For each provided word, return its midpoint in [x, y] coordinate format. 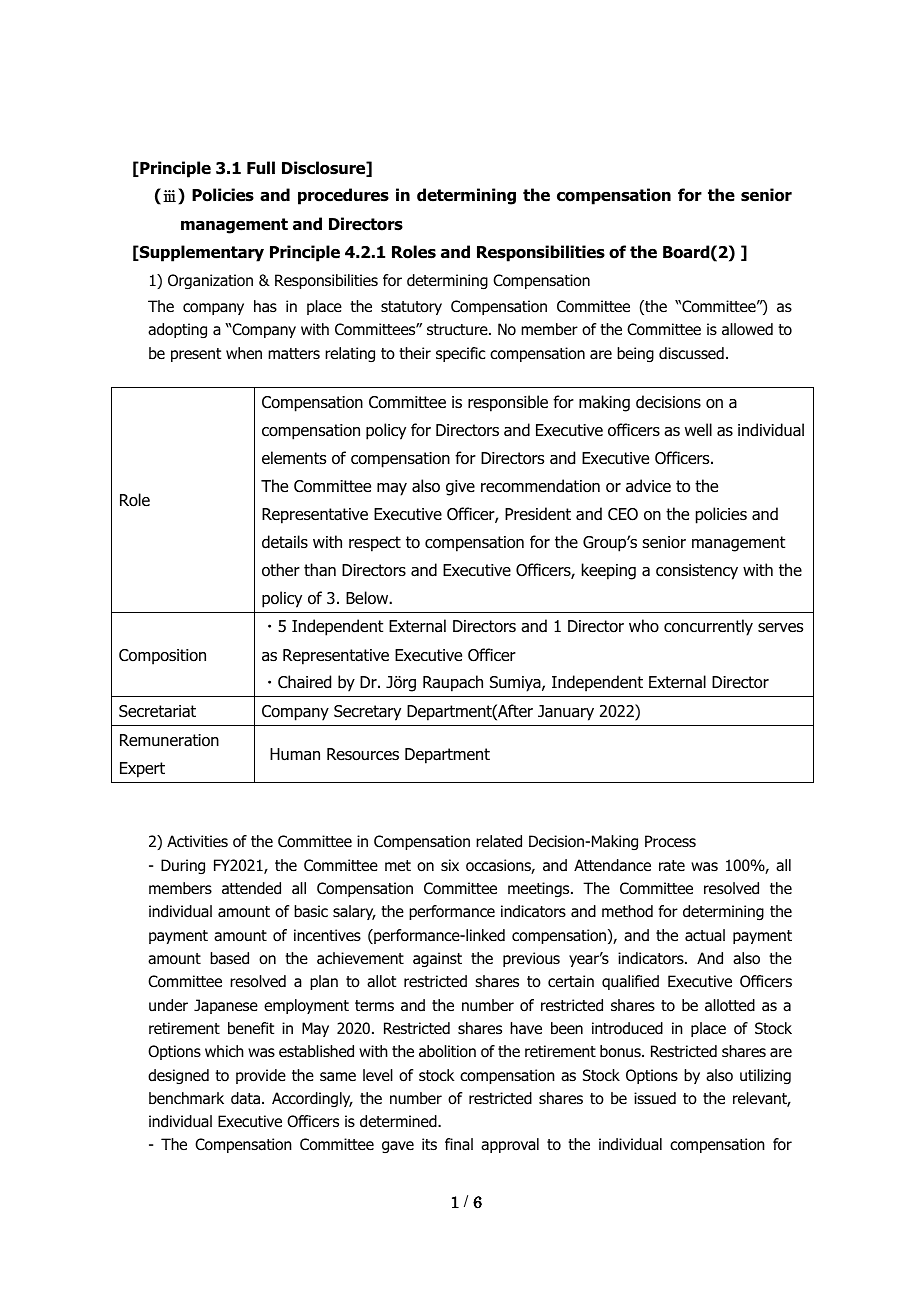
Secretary [367, 713]
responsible [508, 403]
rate [672, 866]
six [450, 865]
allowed [747, 329]
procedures [343, 196]
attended [251, 888]
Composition [162, 657]
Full [261, 168]
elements [294, 457]
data [245, 1098]
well [698, 429]
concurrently [708, 627]
